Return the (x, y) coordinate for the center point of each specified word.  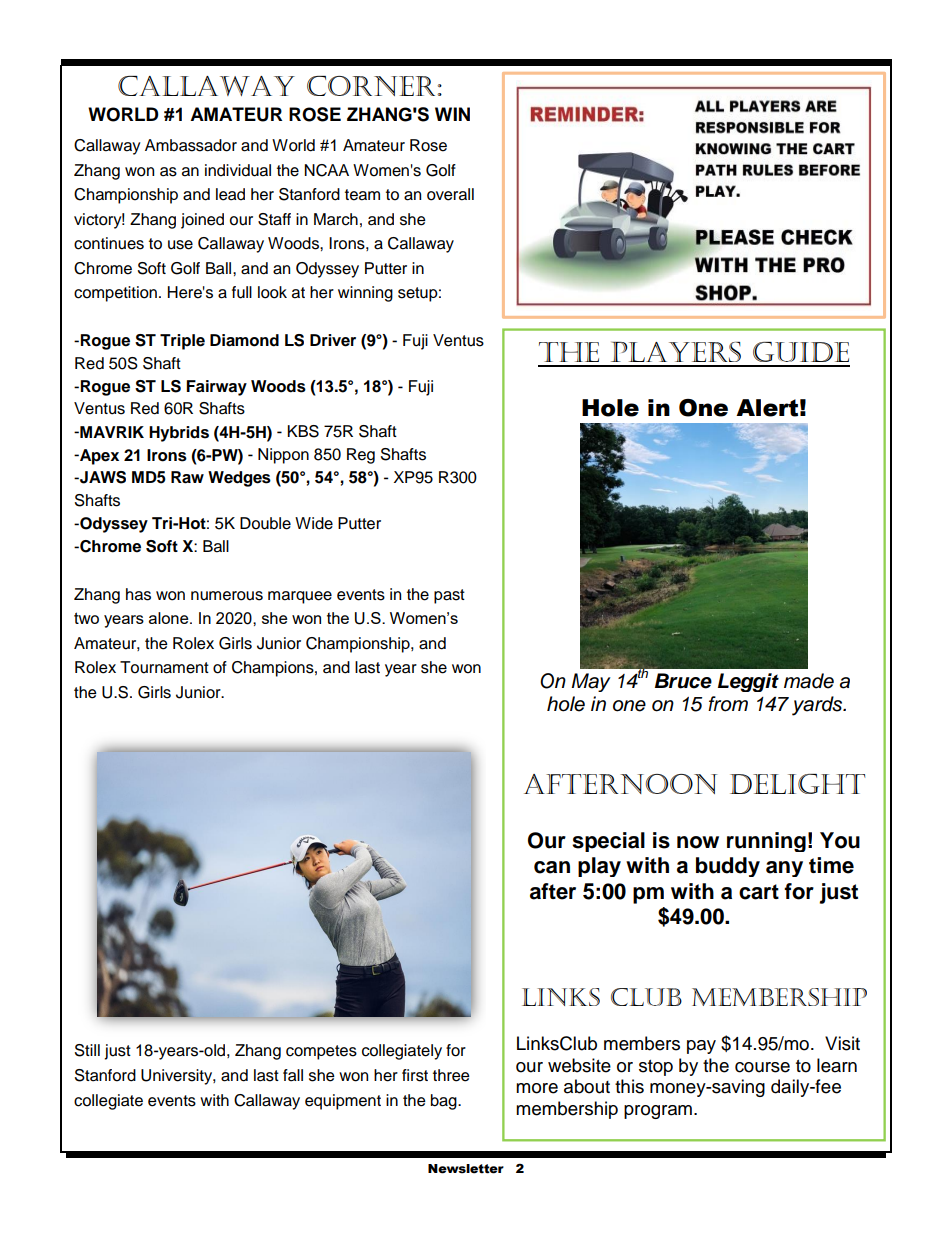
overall (450, 194)
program (658, 1112)
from (728, 704)
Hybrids (179, 434)
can (552, 867)
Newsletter (466, 1169)
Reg (361, 456)
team (362, 195)
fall (293, 1075)
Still (87, 1050)
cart (759, 892)
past (449, 596)
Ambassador (191, 145)
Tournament (164, 667)
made (809, 681)
